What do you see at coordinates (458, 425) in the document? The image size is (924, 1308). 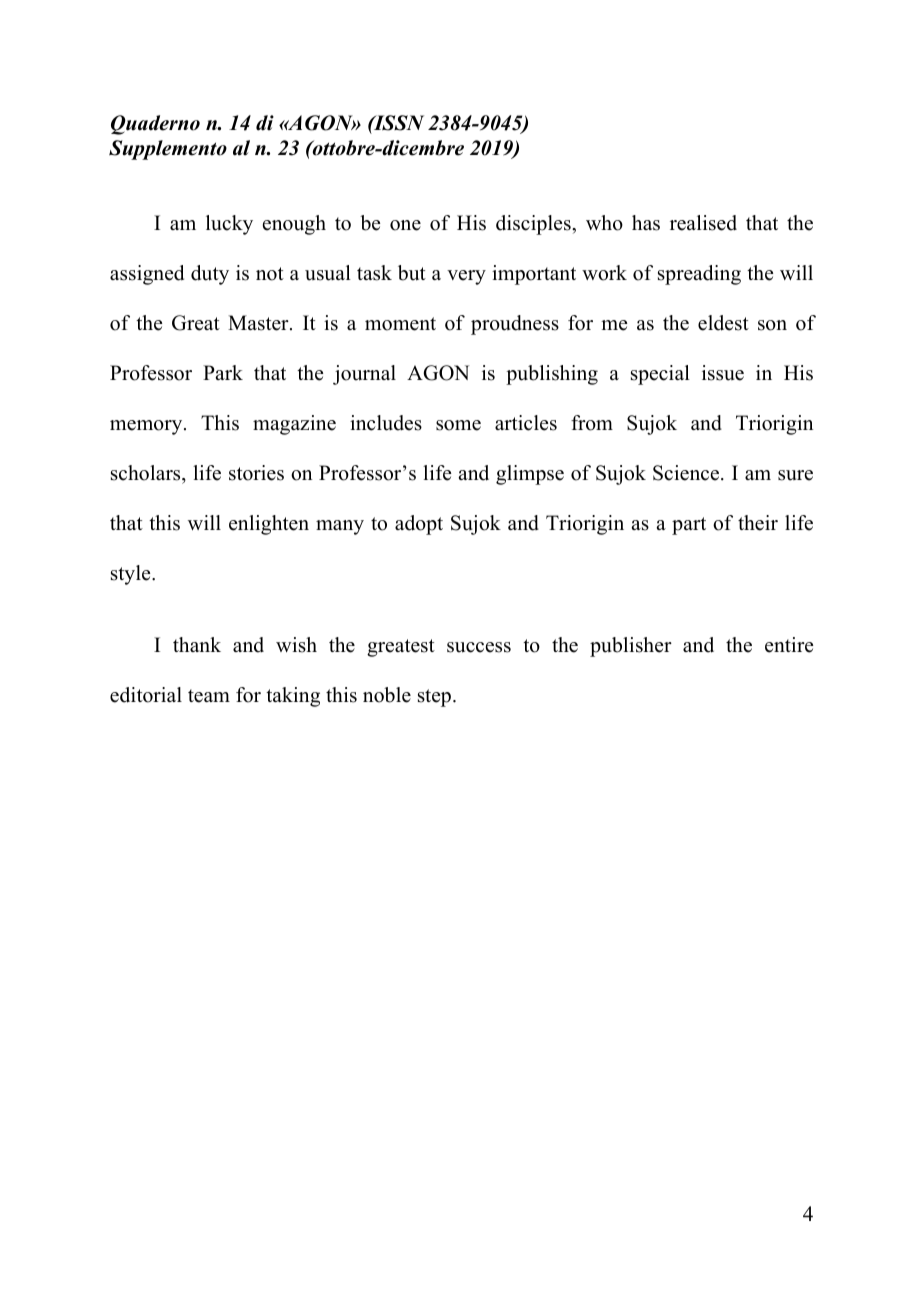 I see `some` at bounding box center [458, 425].
